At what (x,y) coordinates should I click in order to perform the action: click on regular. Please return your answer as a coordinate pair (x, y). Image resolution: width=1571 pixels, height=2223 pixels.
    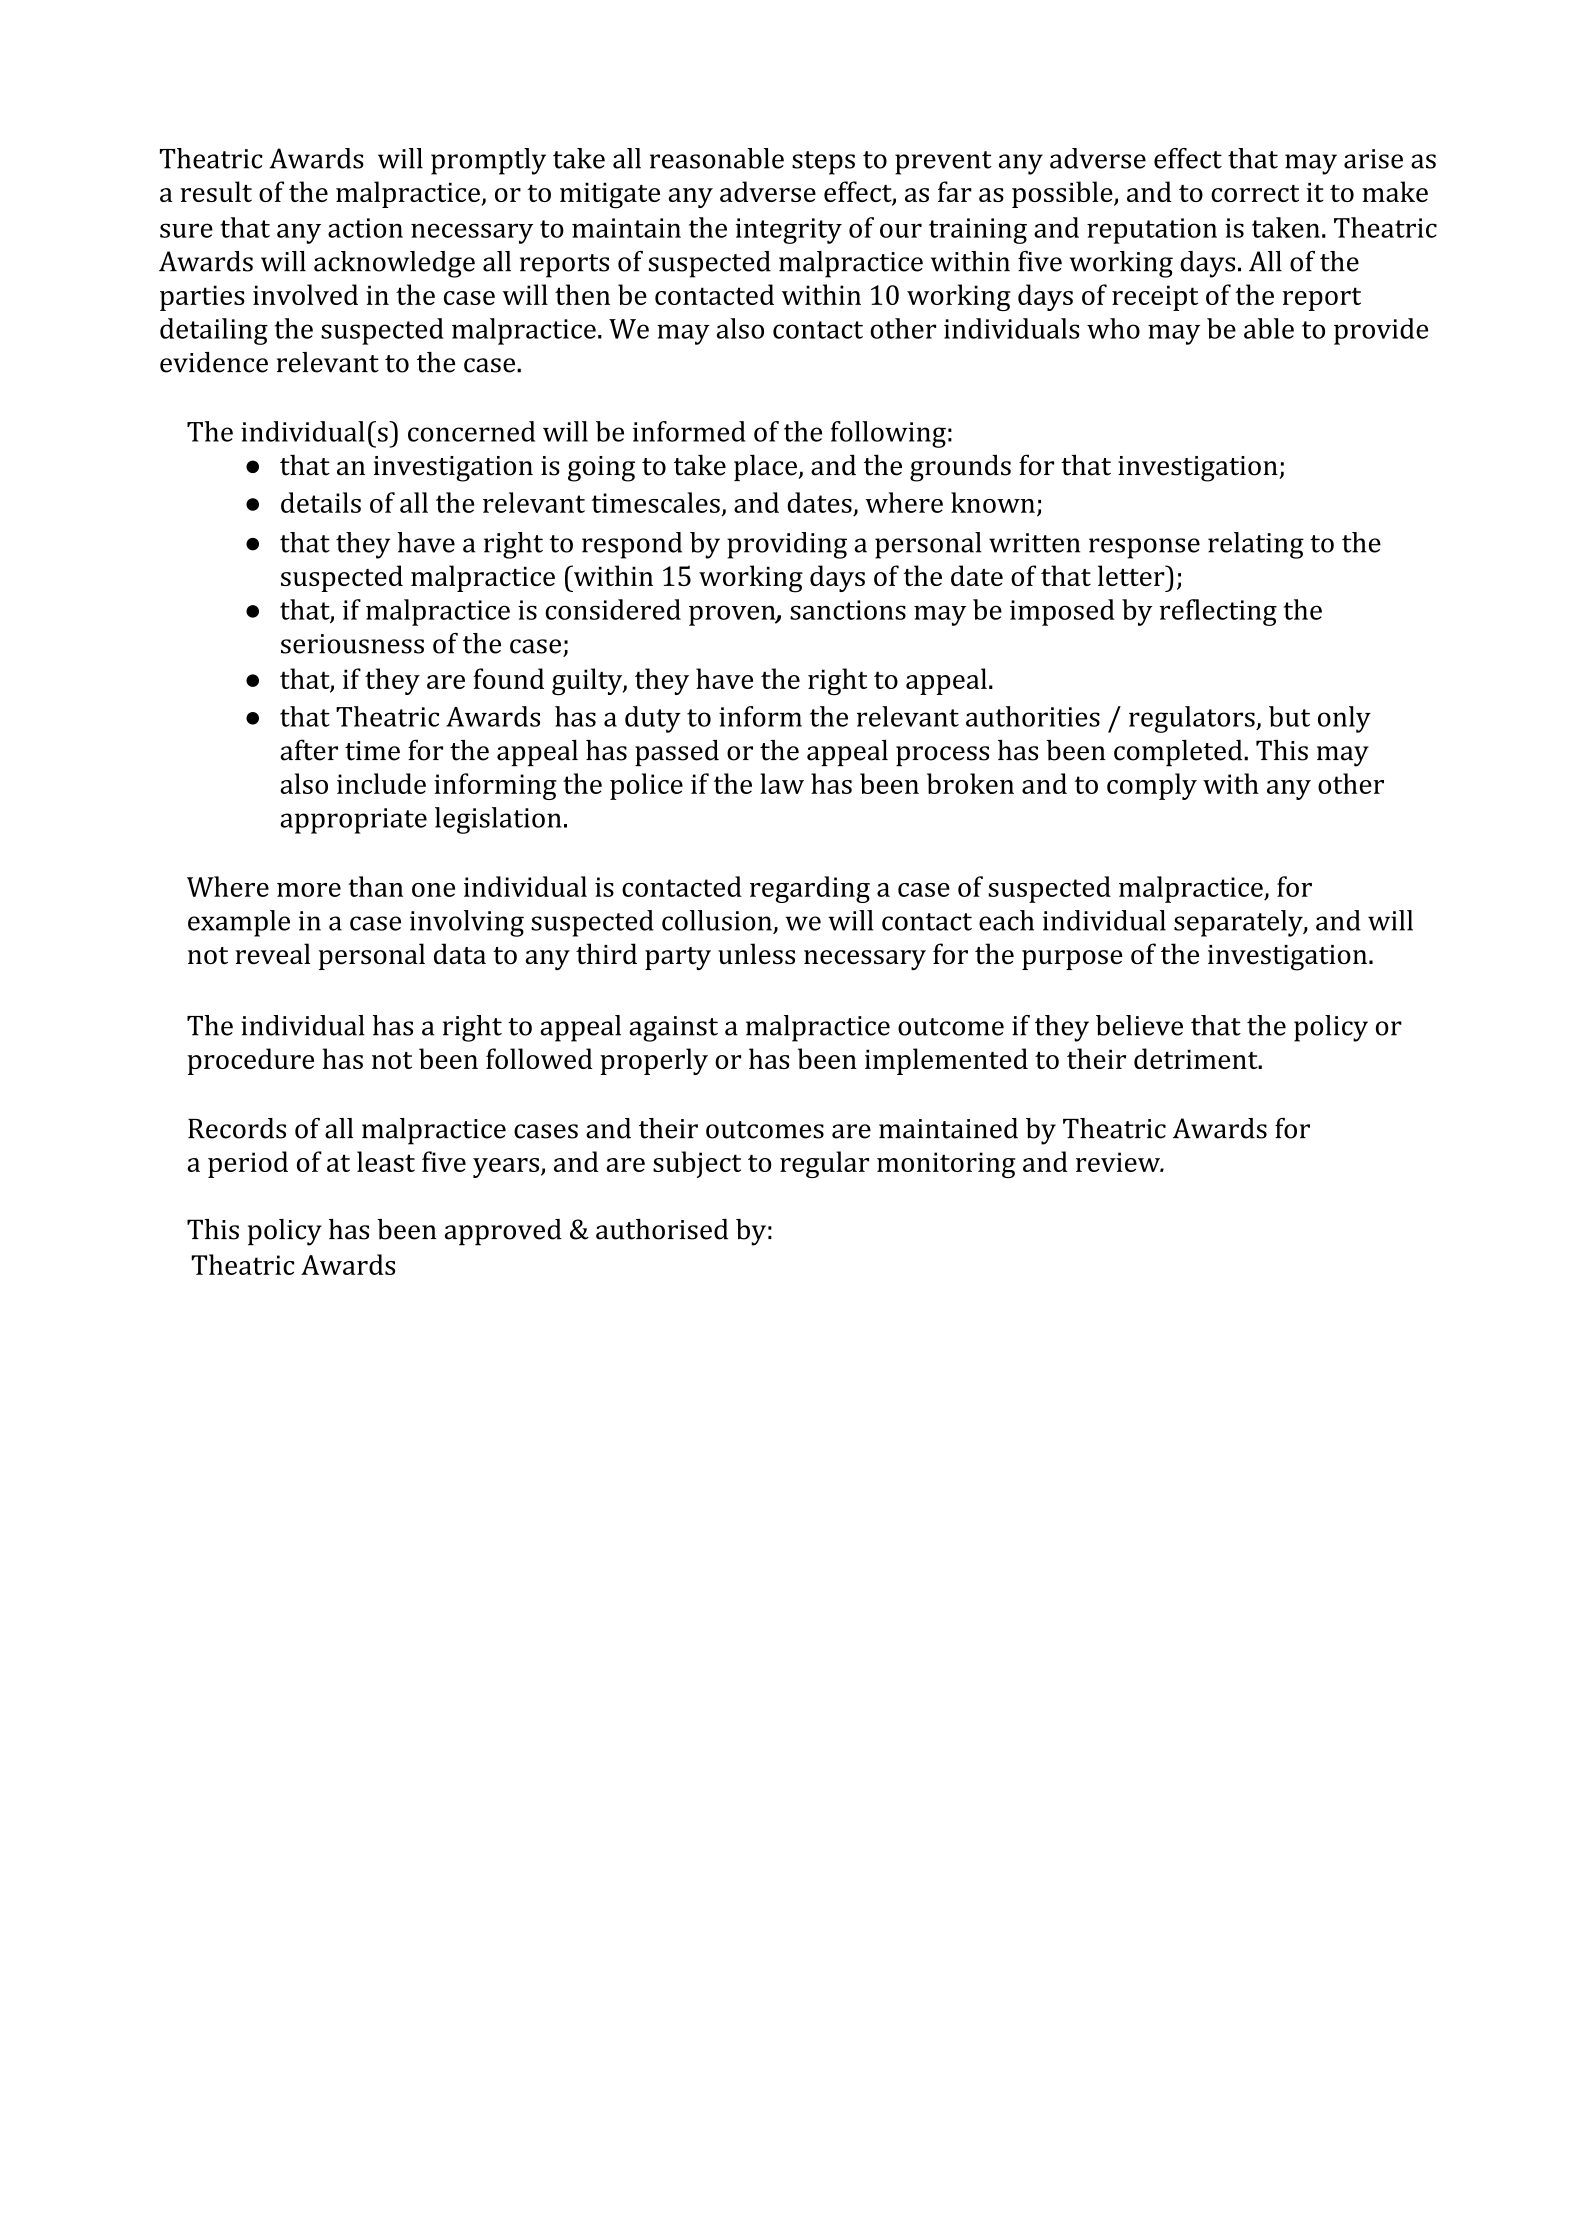
    Looking at the image, I should click on (824, 1164).
